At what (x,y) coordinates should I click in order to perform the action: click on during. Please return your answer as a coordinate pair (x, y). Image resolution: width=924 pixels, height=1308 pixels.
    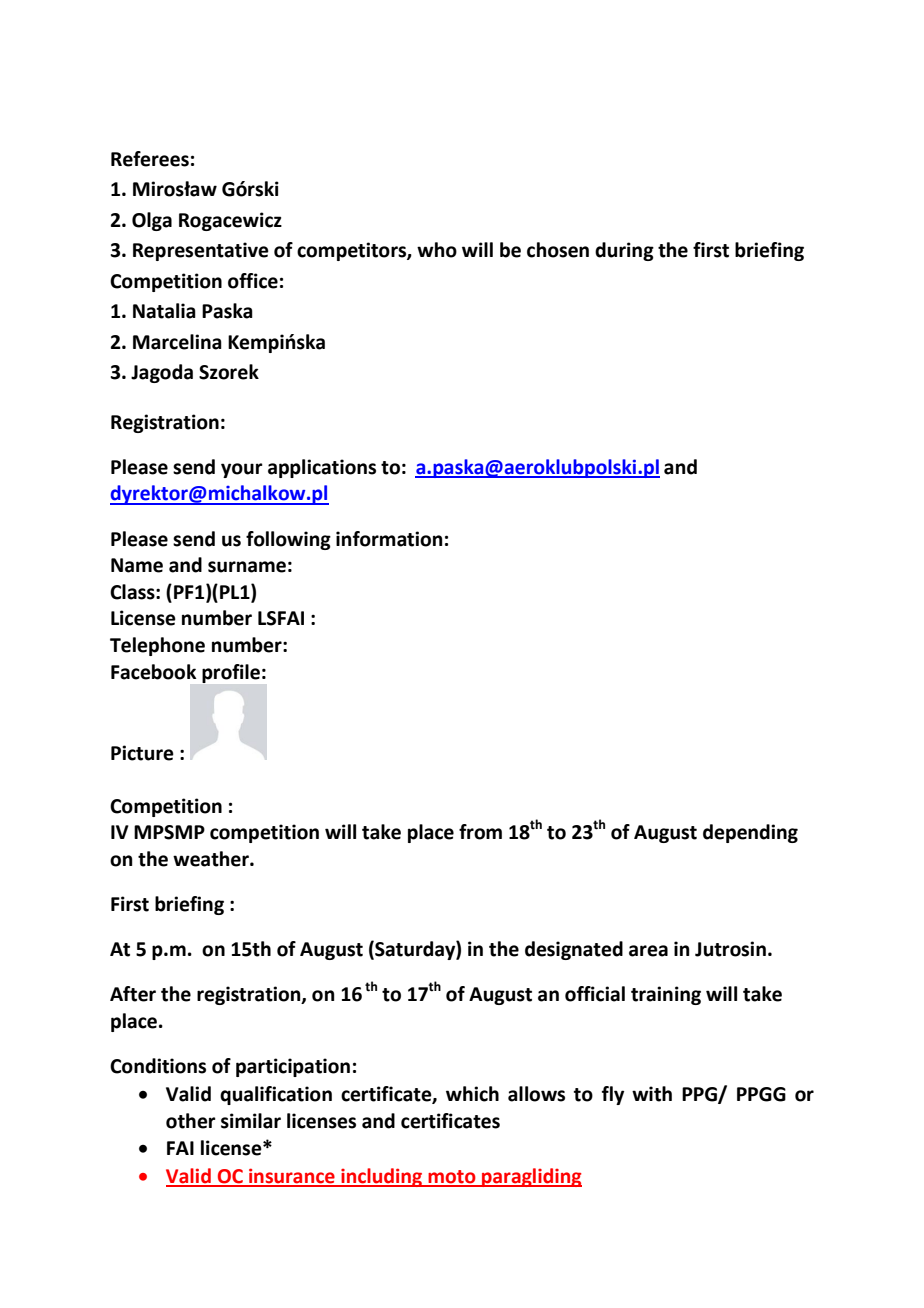
    Looking at the image, I should click on (624, 251).
